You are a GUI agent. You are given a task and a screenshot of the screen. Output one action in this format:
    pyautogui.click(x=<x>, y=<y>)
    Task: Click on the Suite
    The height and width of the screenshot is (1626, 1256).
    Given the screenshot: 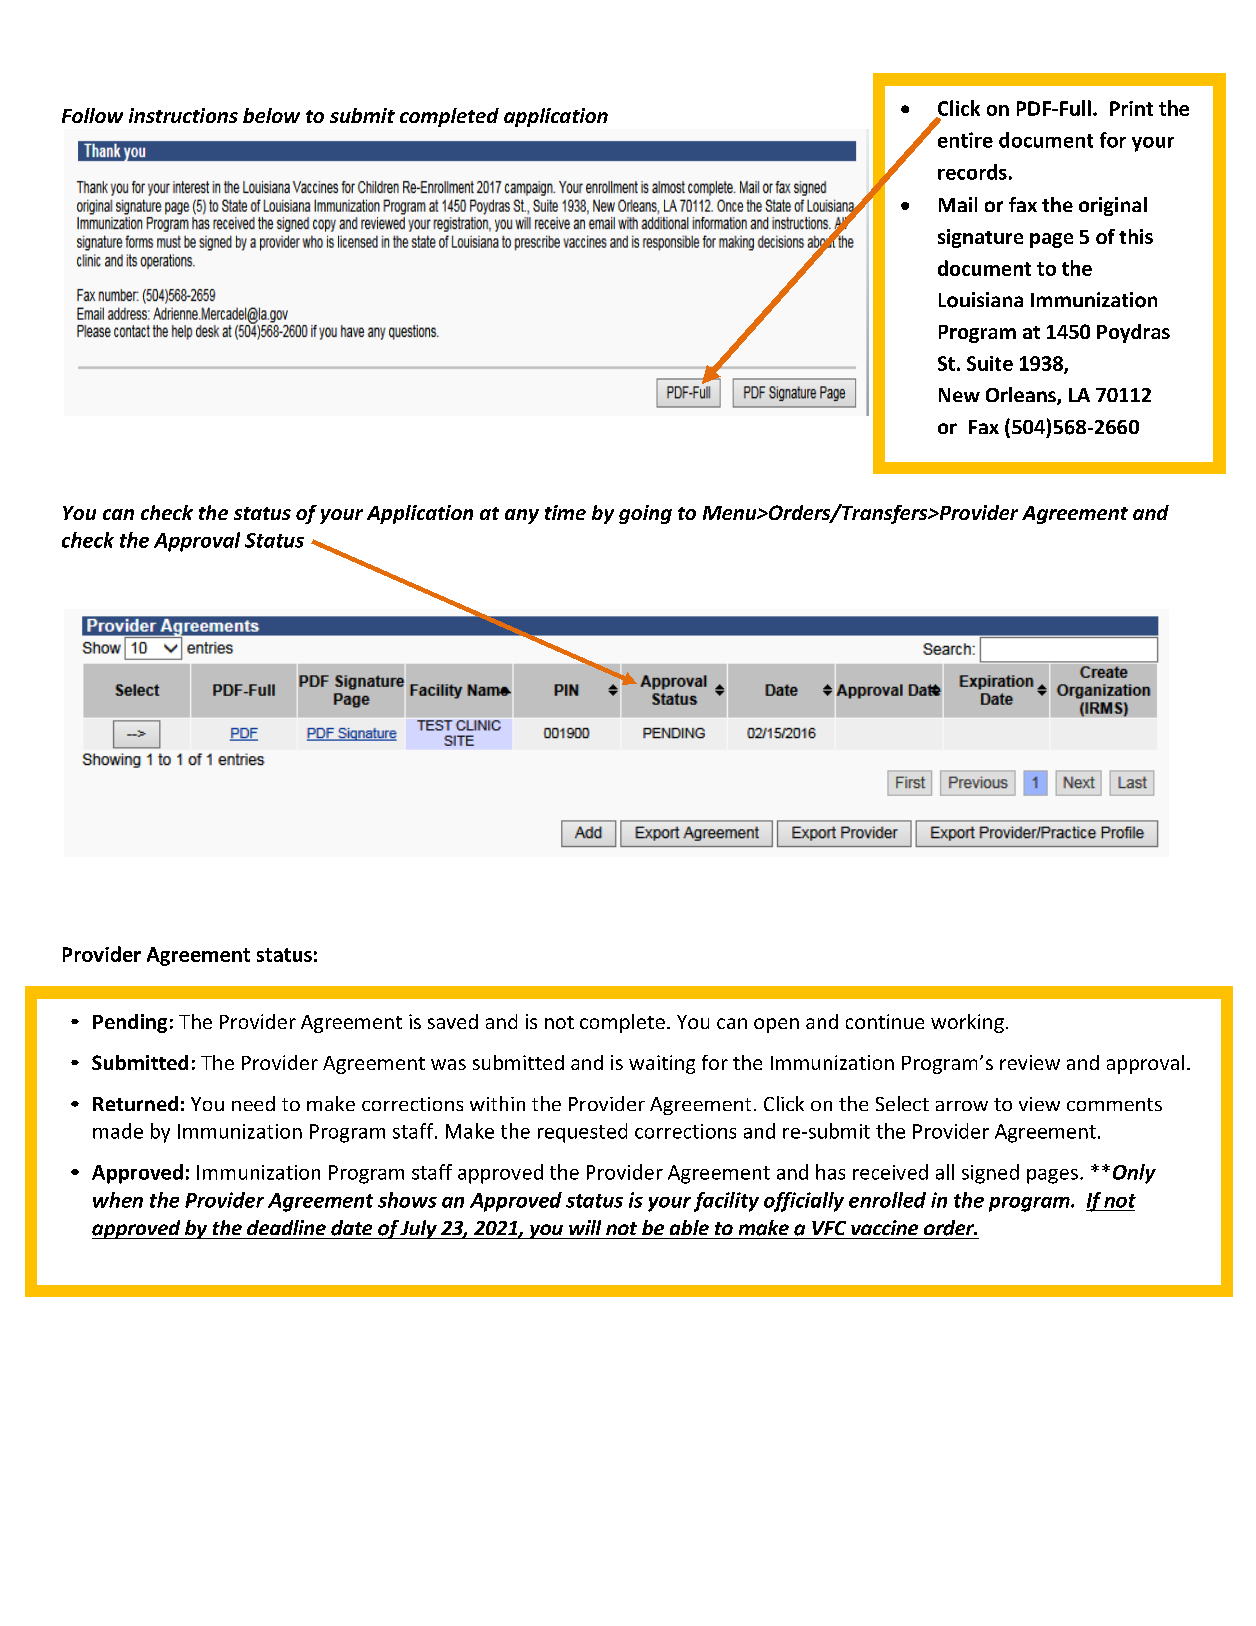 What is the action you would take?
    pyautogui.click(x=990, y=363)
